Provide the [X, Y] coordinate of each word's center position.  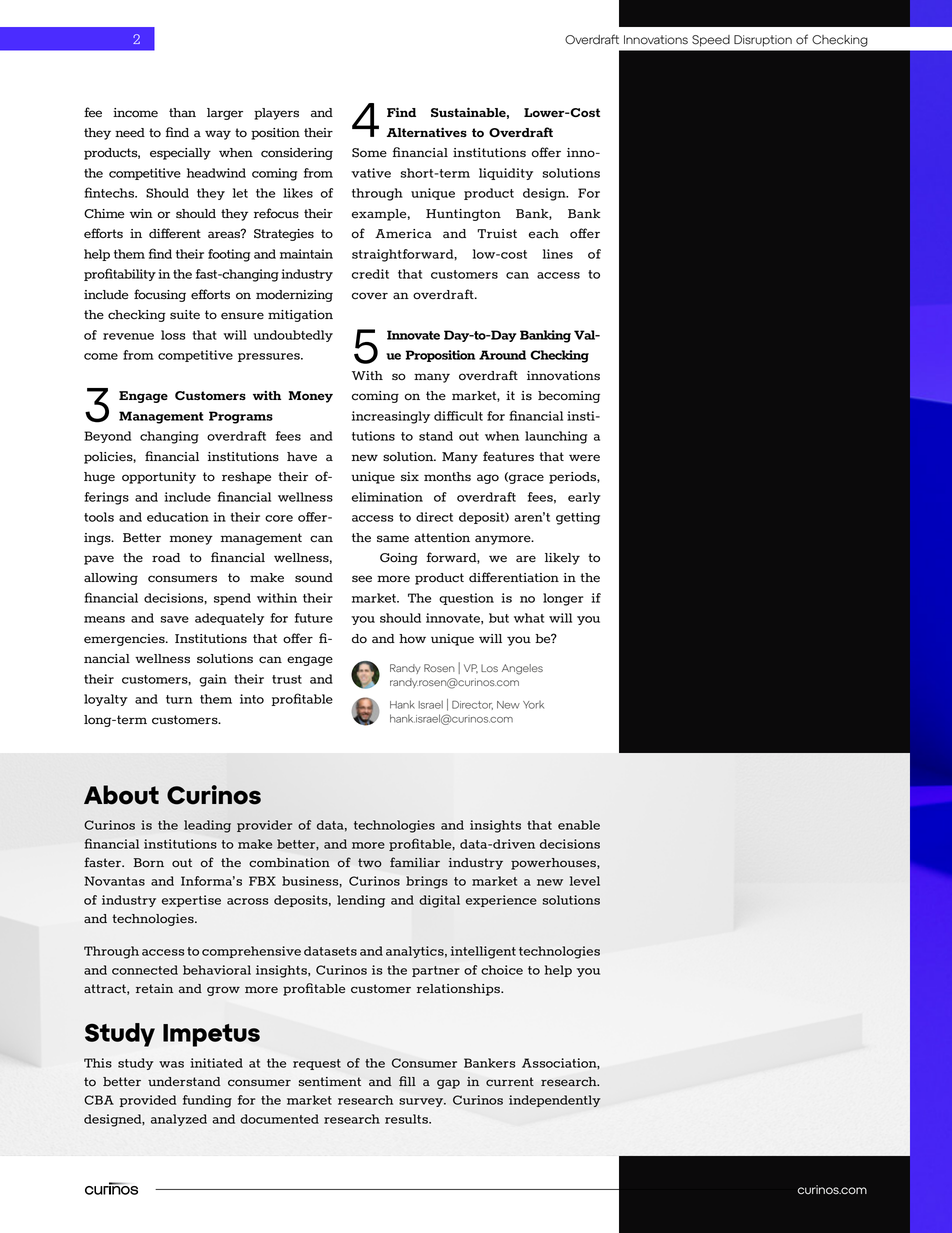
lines [558, 254]
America [403, 234]
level [585, 881]
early [584, 498]
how [412, 639]
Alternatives [427, 132]
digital [439, 901]
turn [179, 699]
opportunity [159, 478]
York [533, 705]
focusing [160, 295]
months [447, 477]
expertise [191, 901]
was [171, 1064]
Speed [711, 41]
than [182, 112]
